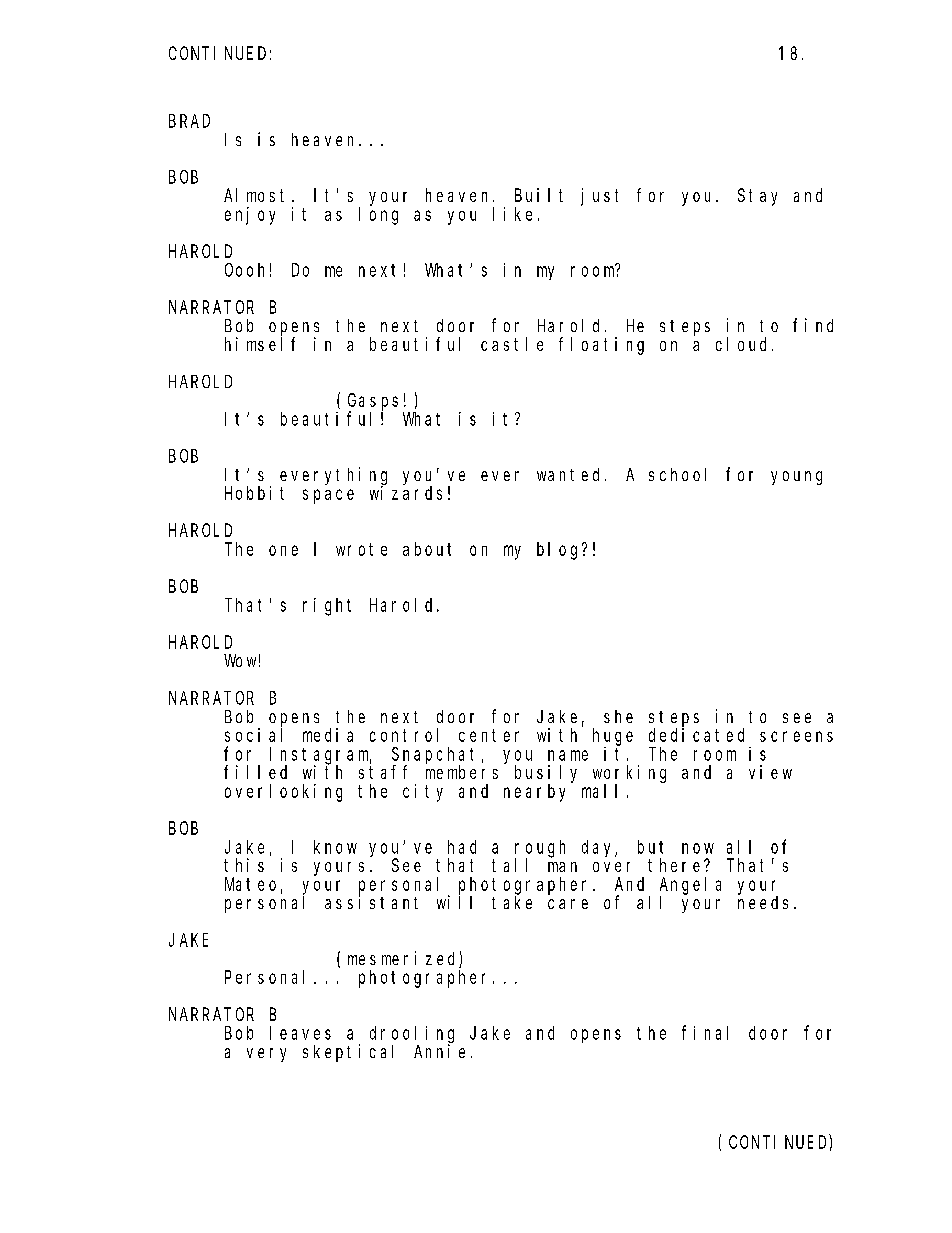 Image resolution: width=952 pixels, height=1233 pixels. I want to click on leaves, so click(300, 1033).
